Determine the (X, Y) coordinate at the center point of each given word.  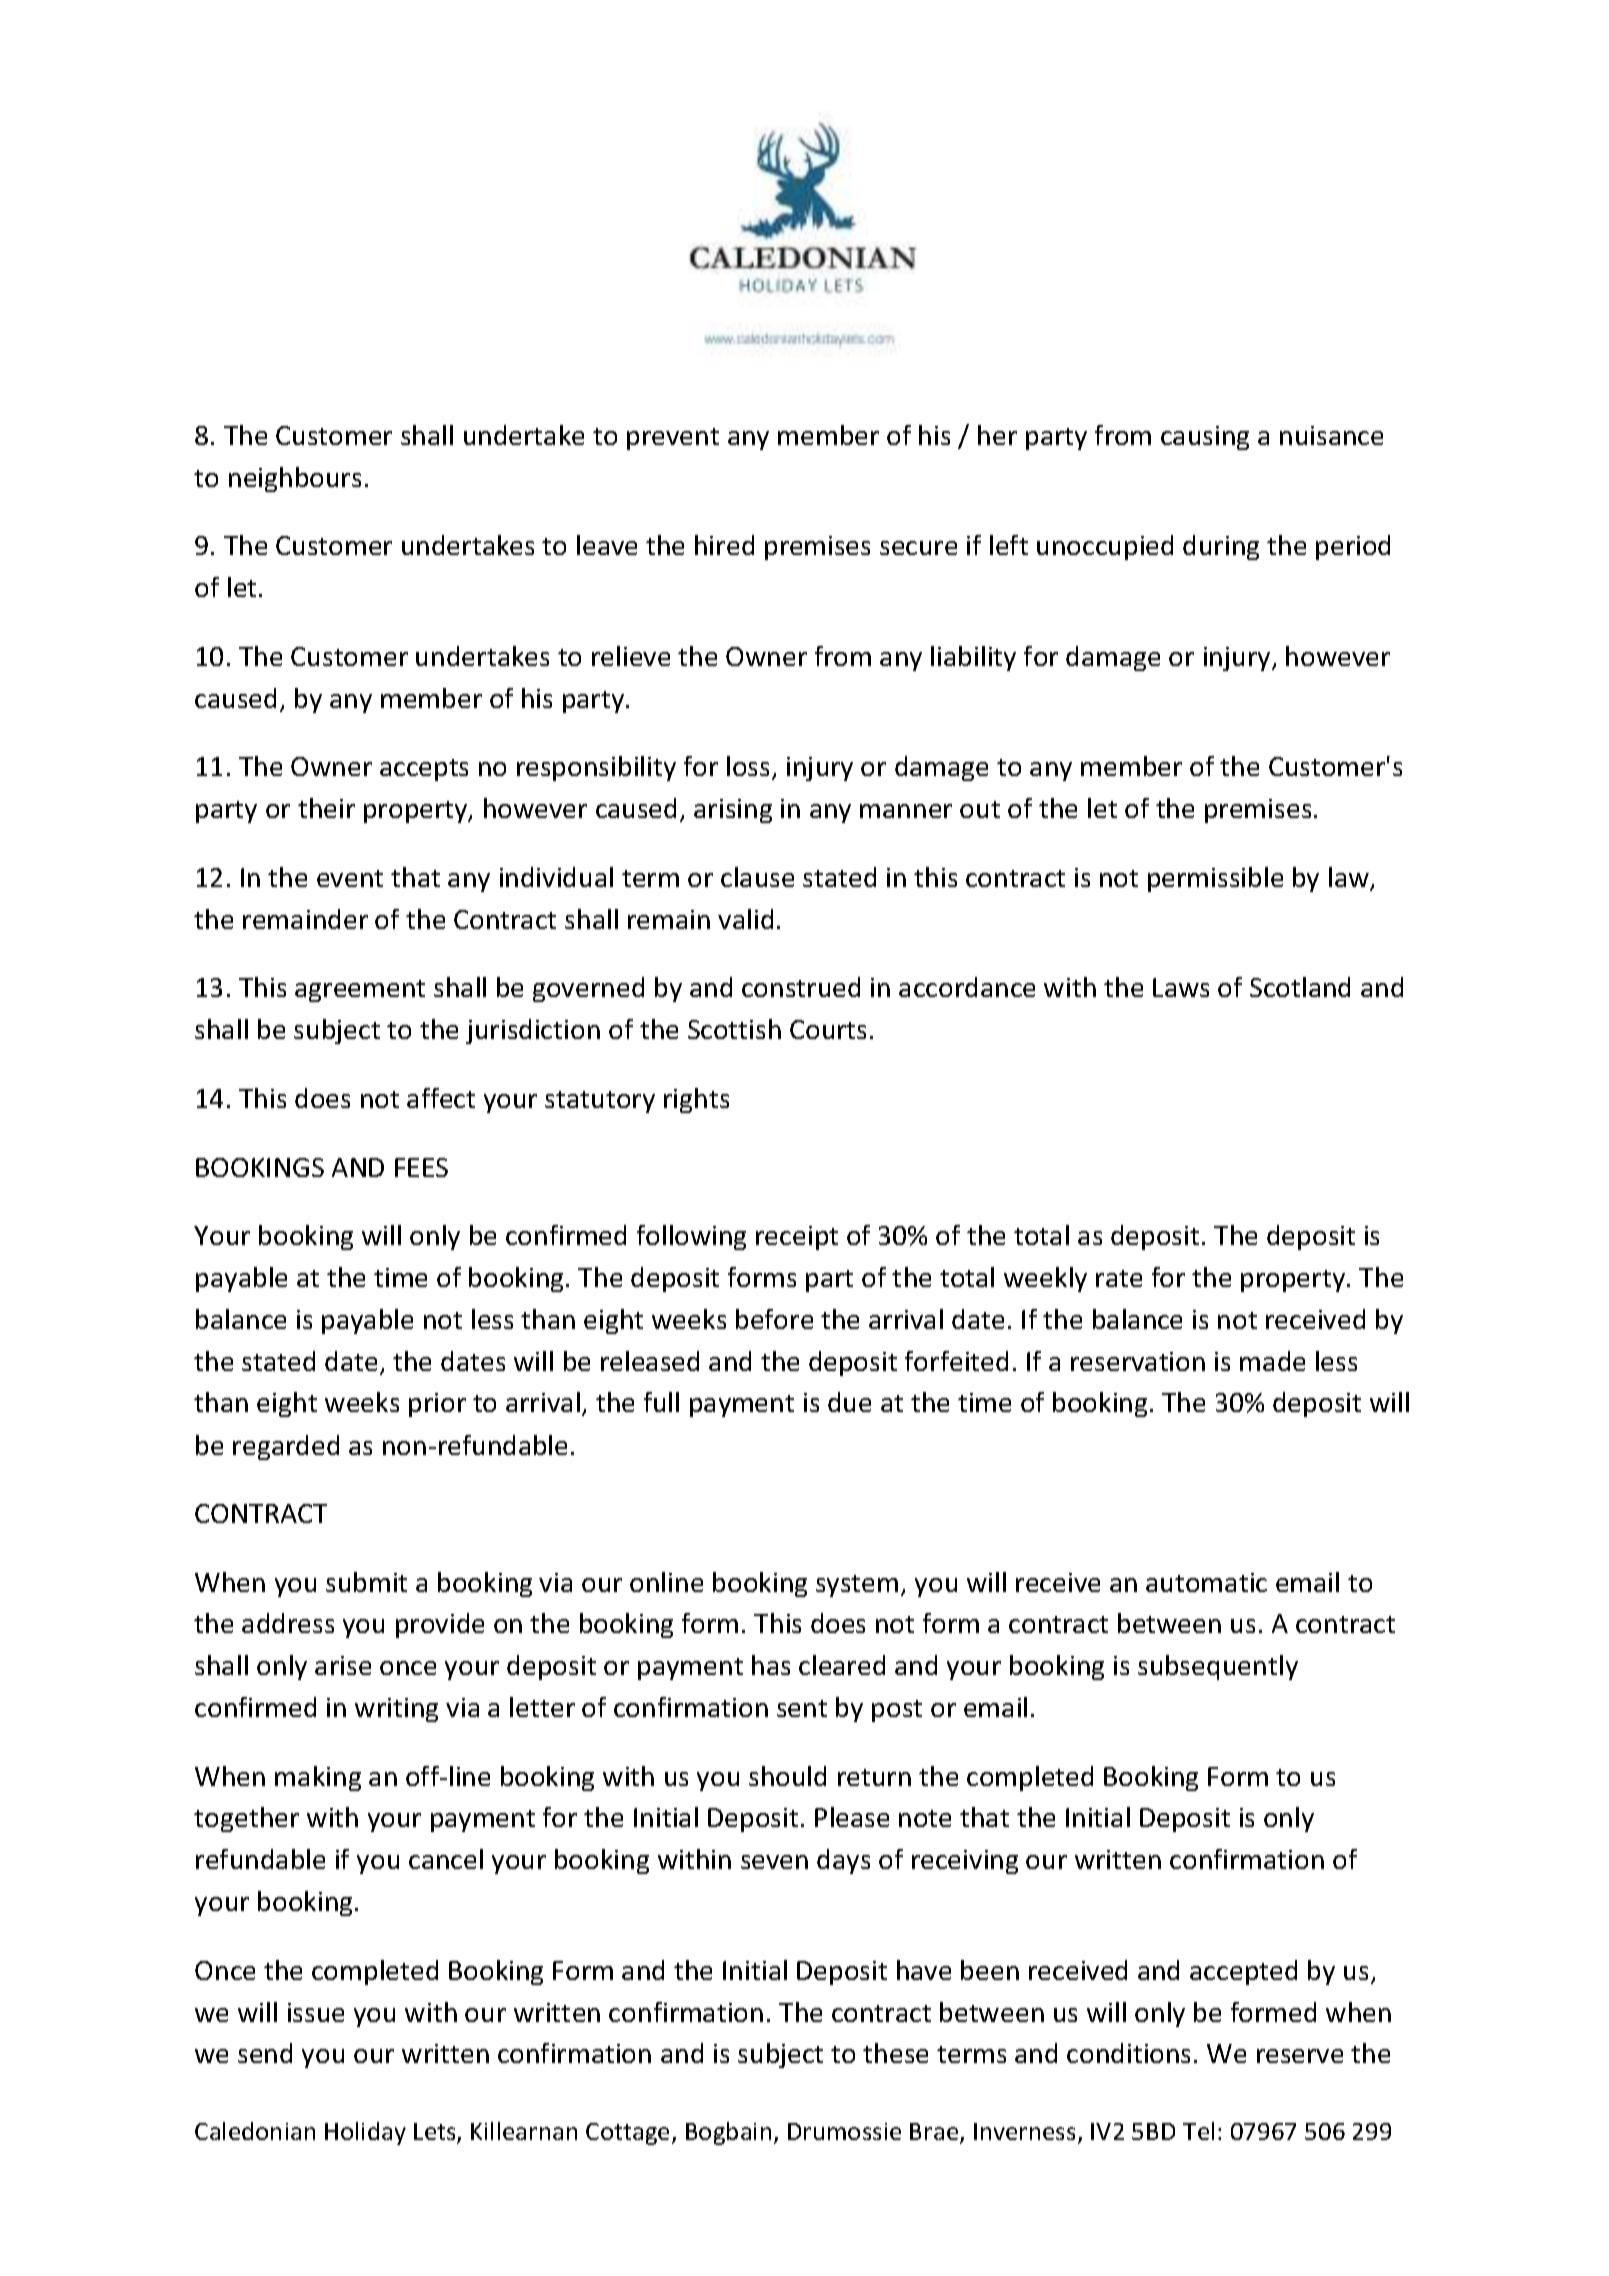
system (857, 1586)
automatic (1206, 1582)
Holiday (365, 2133)
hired (724, 545)
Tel (1198, 2131)
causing (1205, 438)
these (895, 2053)
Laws (1181, 987)
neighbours (295, 479)
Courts (828, 1029)
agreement (360, 991)
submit (366, 1582)
